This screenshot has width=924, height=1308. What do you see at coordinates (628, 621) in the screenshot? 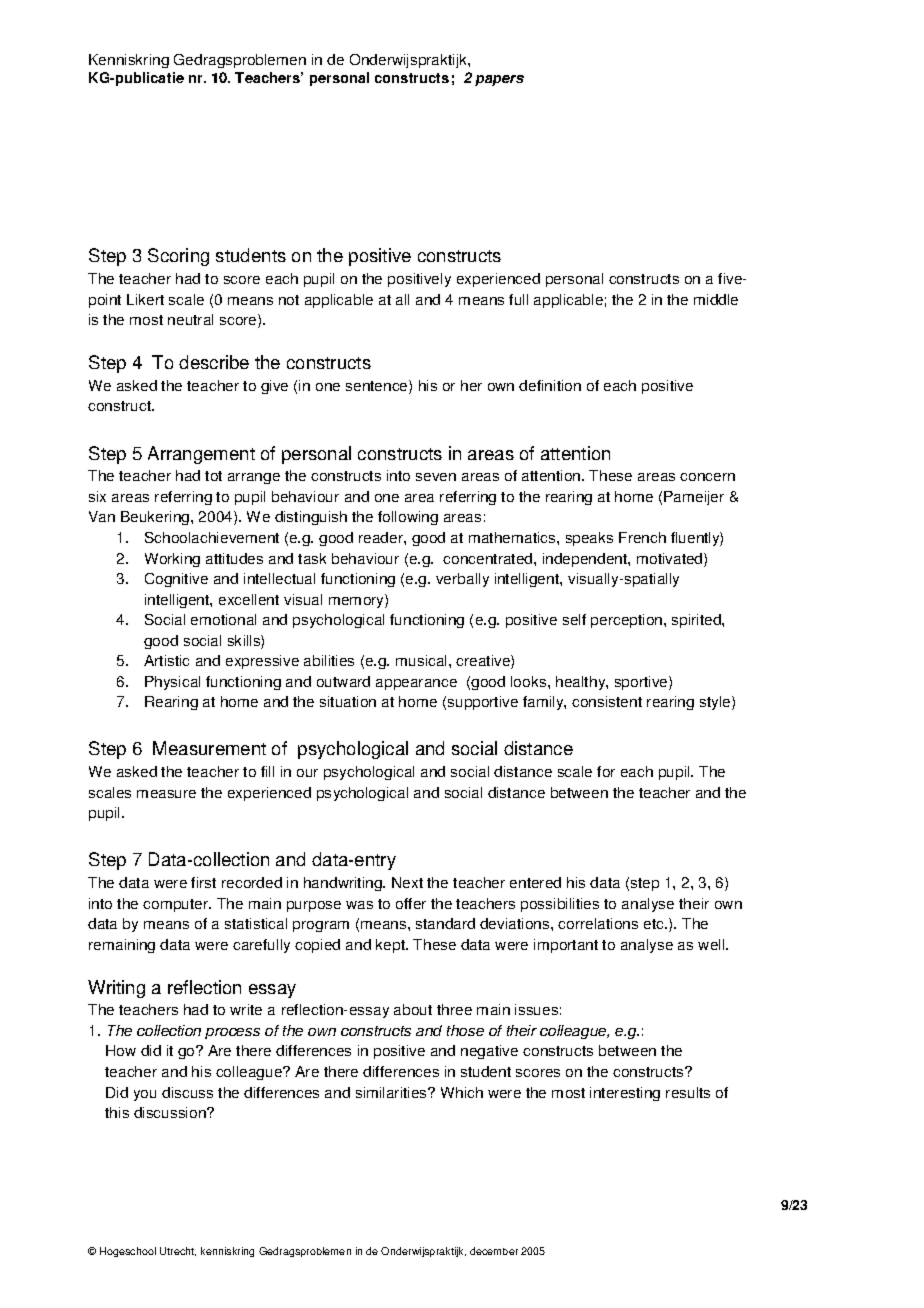
I see `perception` at bounding box center [628, 621].
